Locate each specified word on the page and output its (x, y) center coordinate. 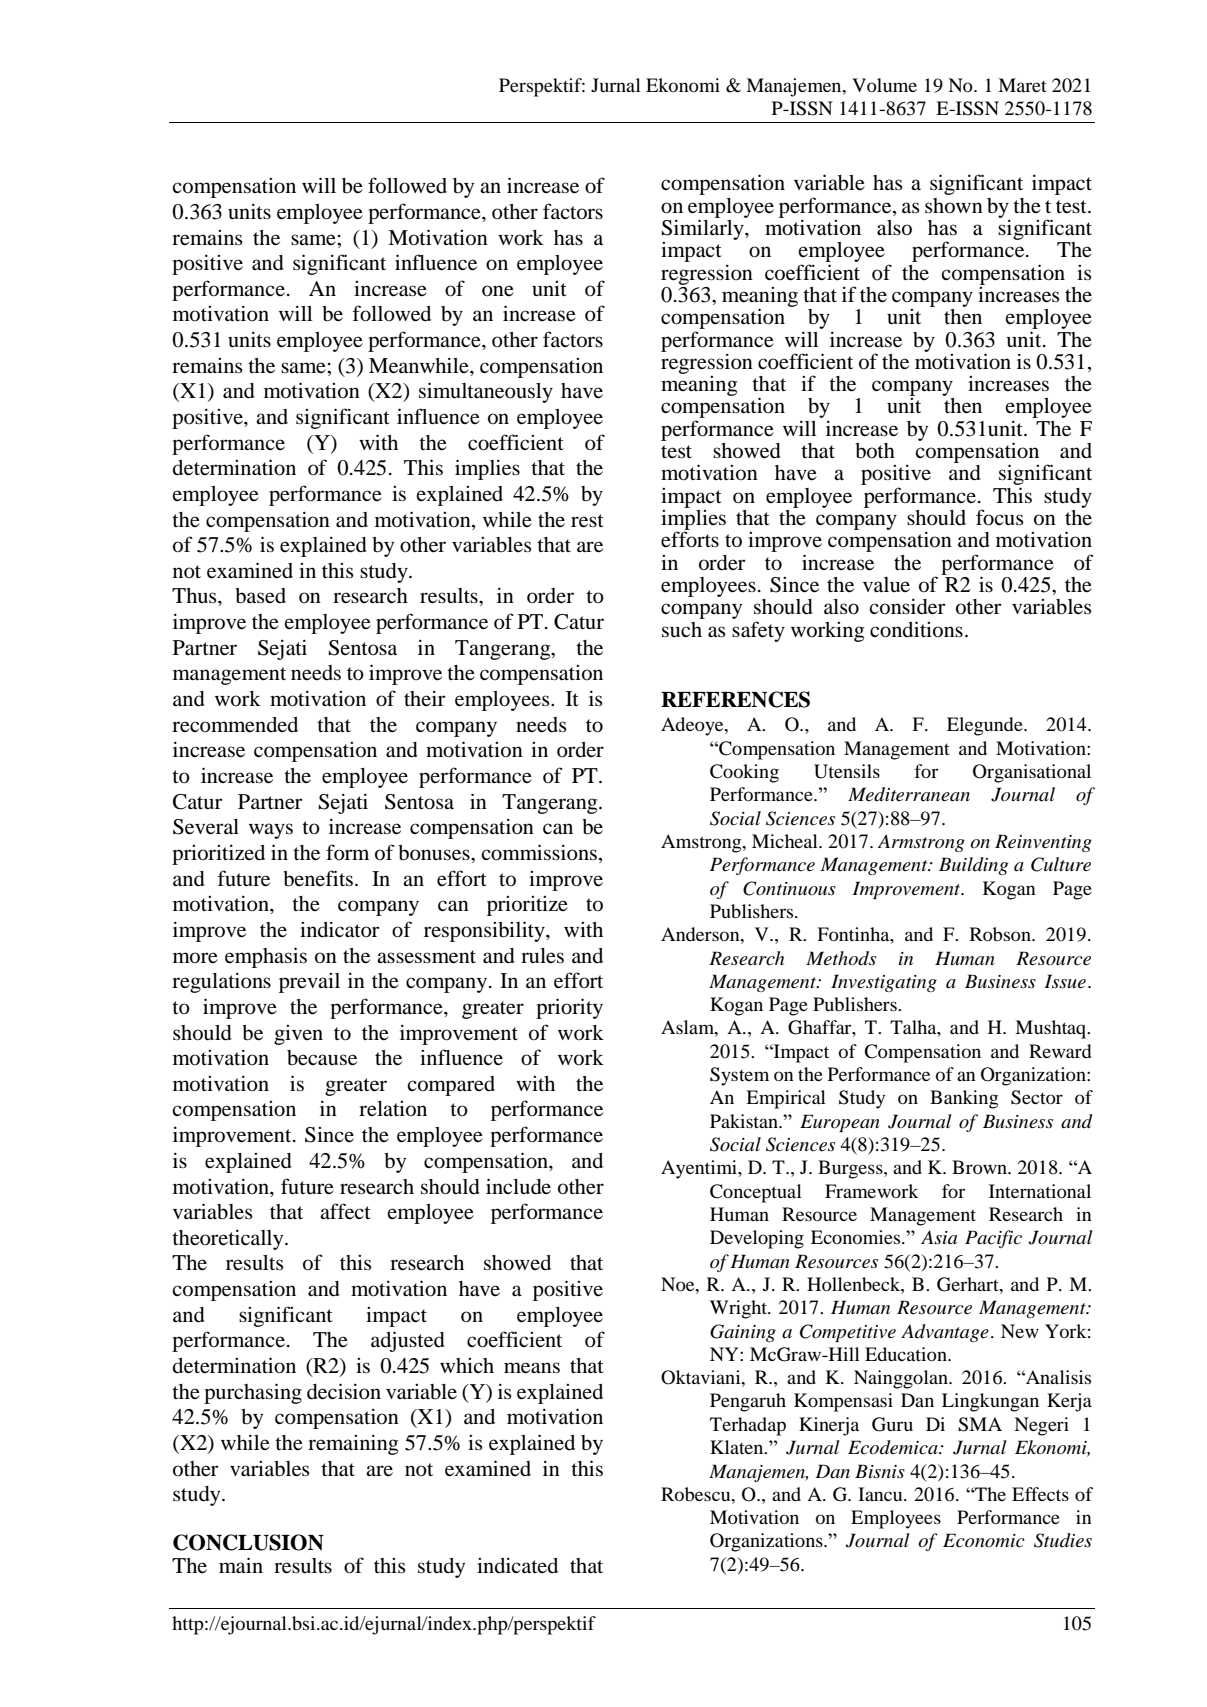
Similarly (704, 228)
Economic (984, 1540)
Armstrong (921, 843)
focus (1000, 517)
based (260, 596)
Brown (981, 1167)
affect (345, 1211)
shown (954, 206)
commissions (539, 852)
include (518, 1186)
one (498, 291)
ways (271, 831)
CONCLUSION (248, 1542)
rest (587, 521)
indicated (517, 1565)
